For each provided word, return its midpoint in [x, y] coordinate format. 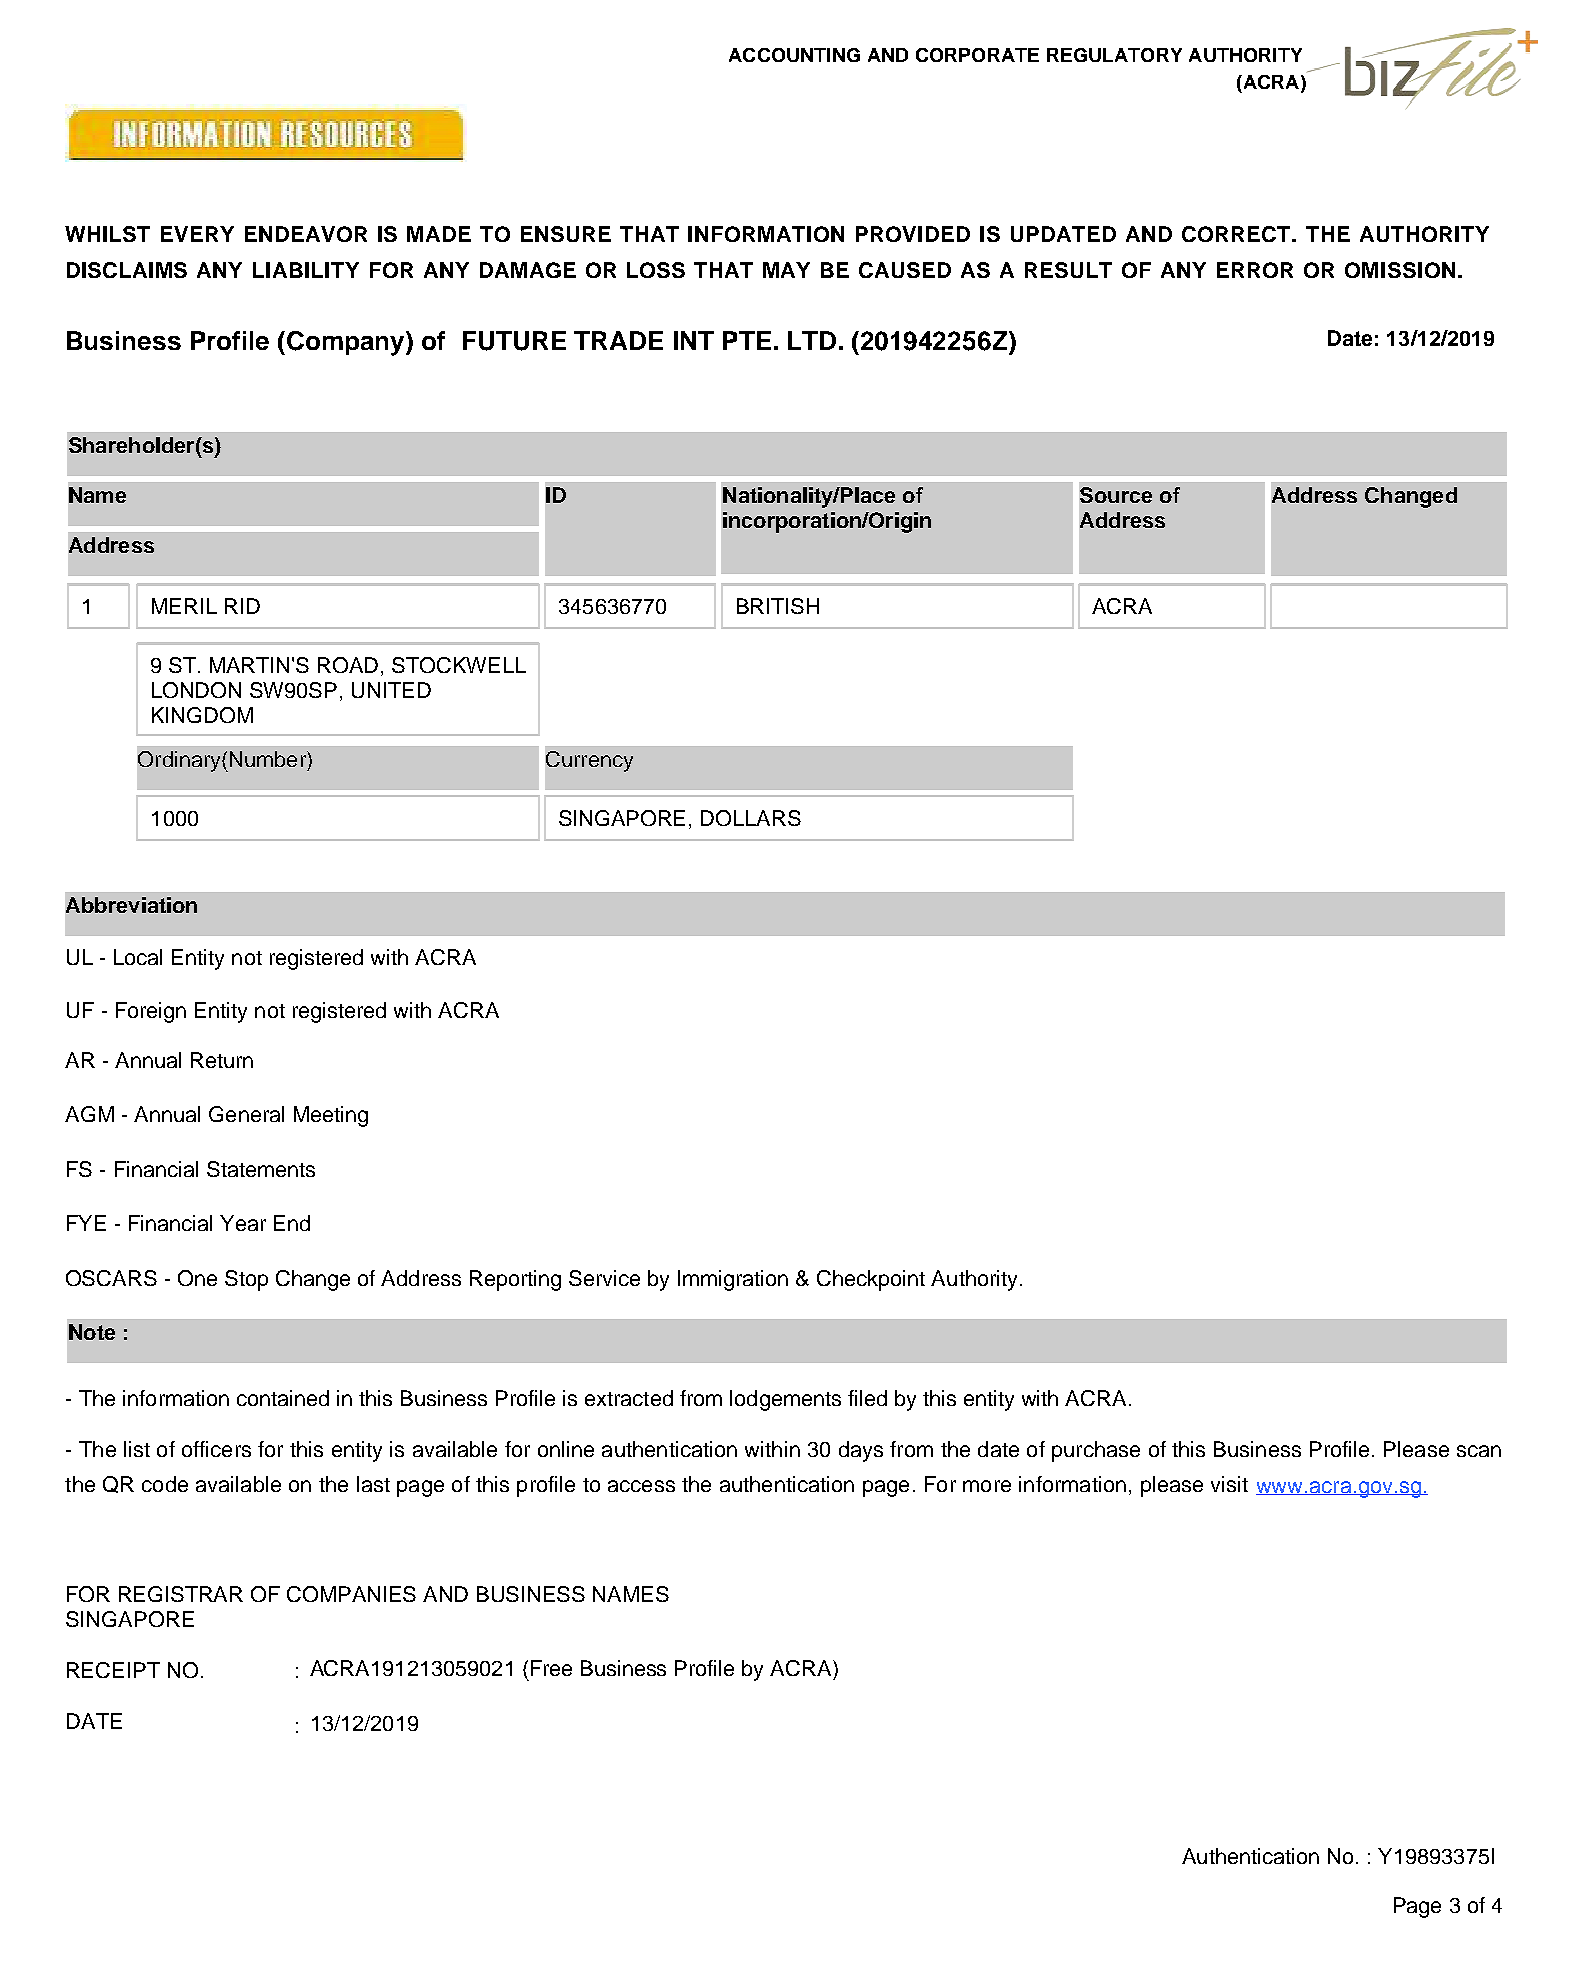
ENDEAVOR [306, 234]
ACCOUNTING [794, 55]
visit [1229, 1484]
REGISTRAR [181, 1594]
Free [551, 1668]
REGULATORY [1114, 55]
